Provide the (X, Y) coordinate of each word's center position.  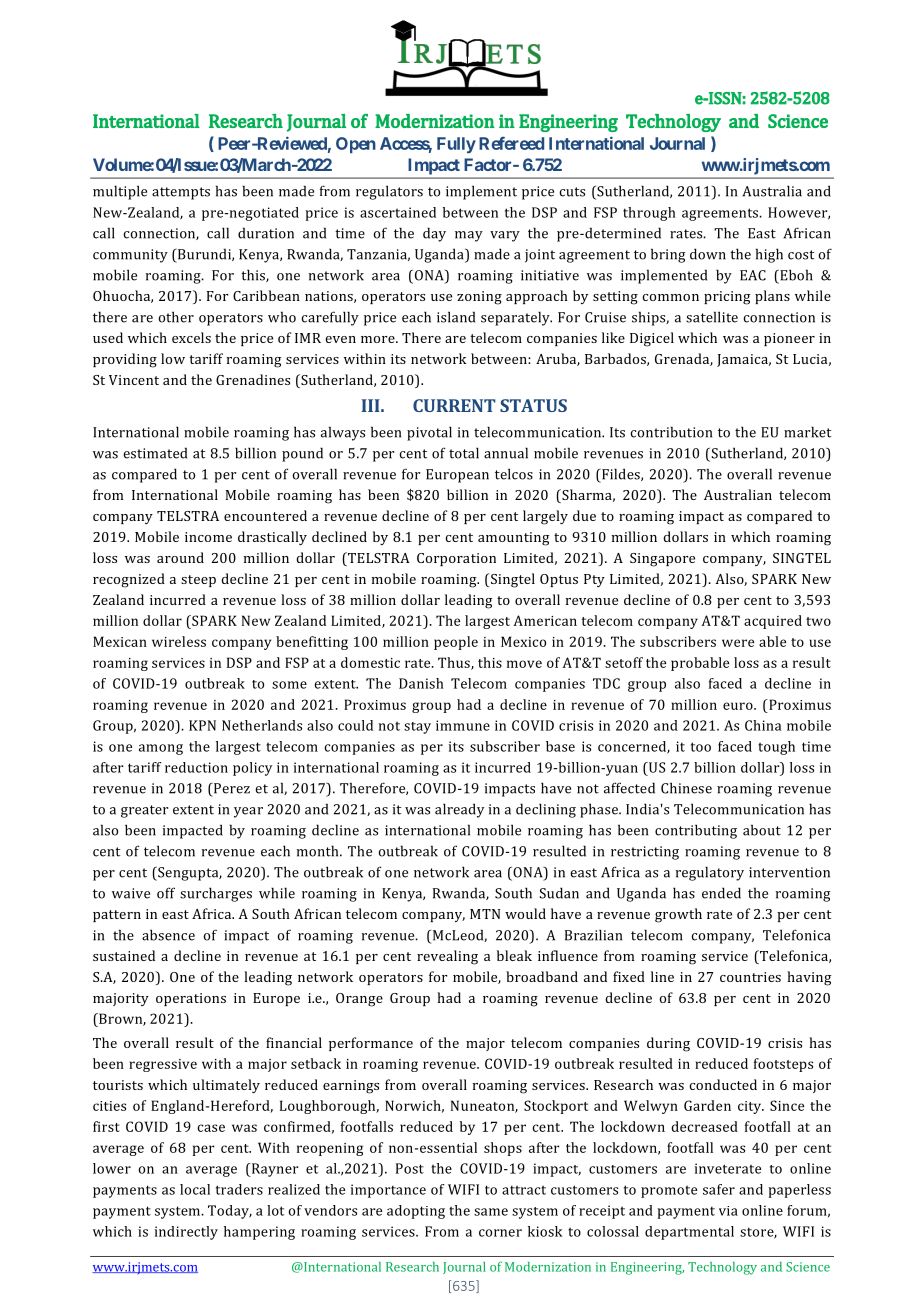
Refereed (511, 143)
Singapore (662, 560)
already (459, 810)
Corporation (456, 559)
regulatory (710, 873)
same (491, 1212)
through (649, 214)
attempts (181, 193)
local (195, 1189)
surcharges (216, 894)
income (208, 537)
